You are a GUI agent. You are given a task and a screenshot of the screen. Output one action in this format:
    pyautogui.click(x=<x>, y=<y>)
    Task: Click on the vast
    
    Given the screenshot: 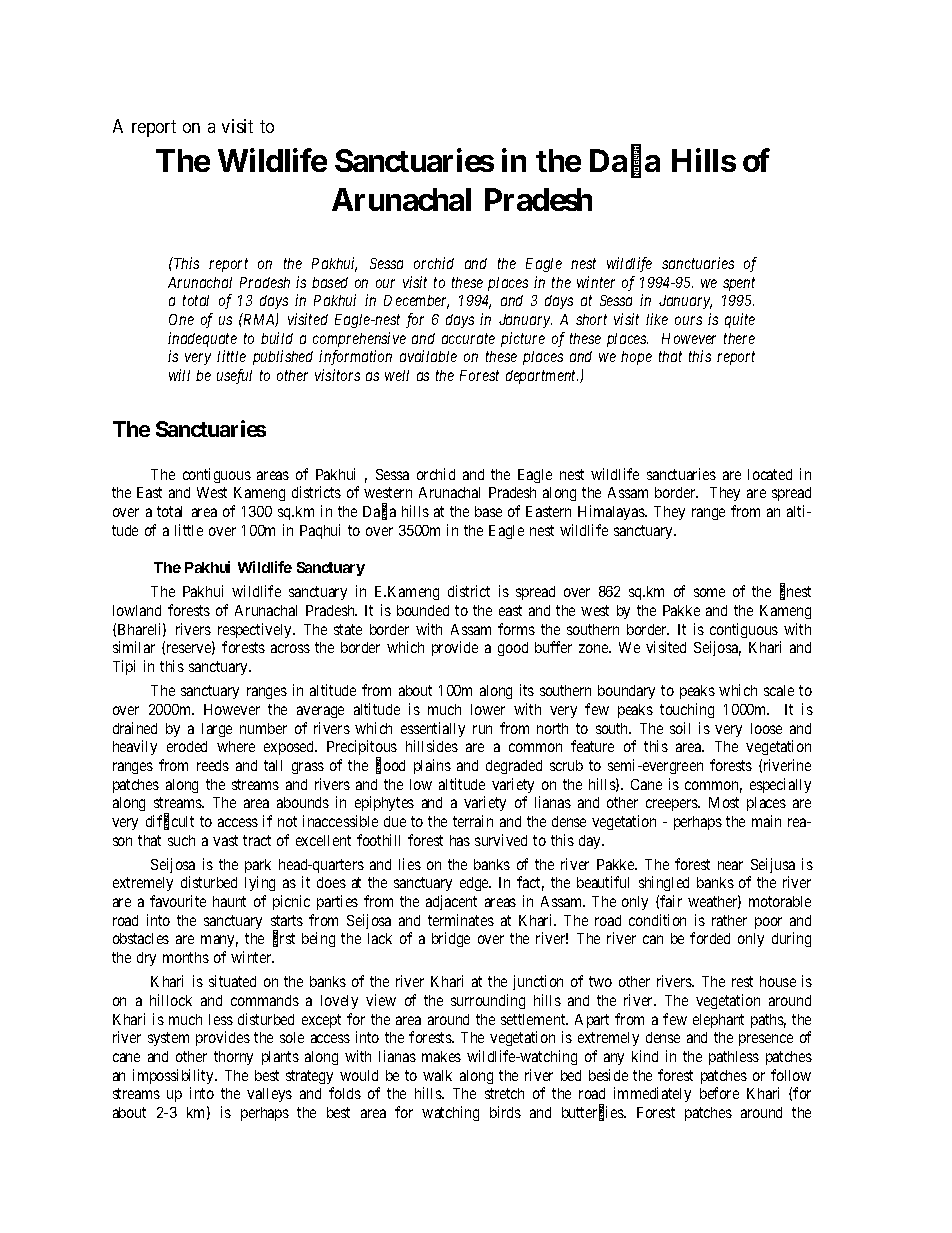 What is the action you would take?
    pyautogui.click(x=225, y=840)
